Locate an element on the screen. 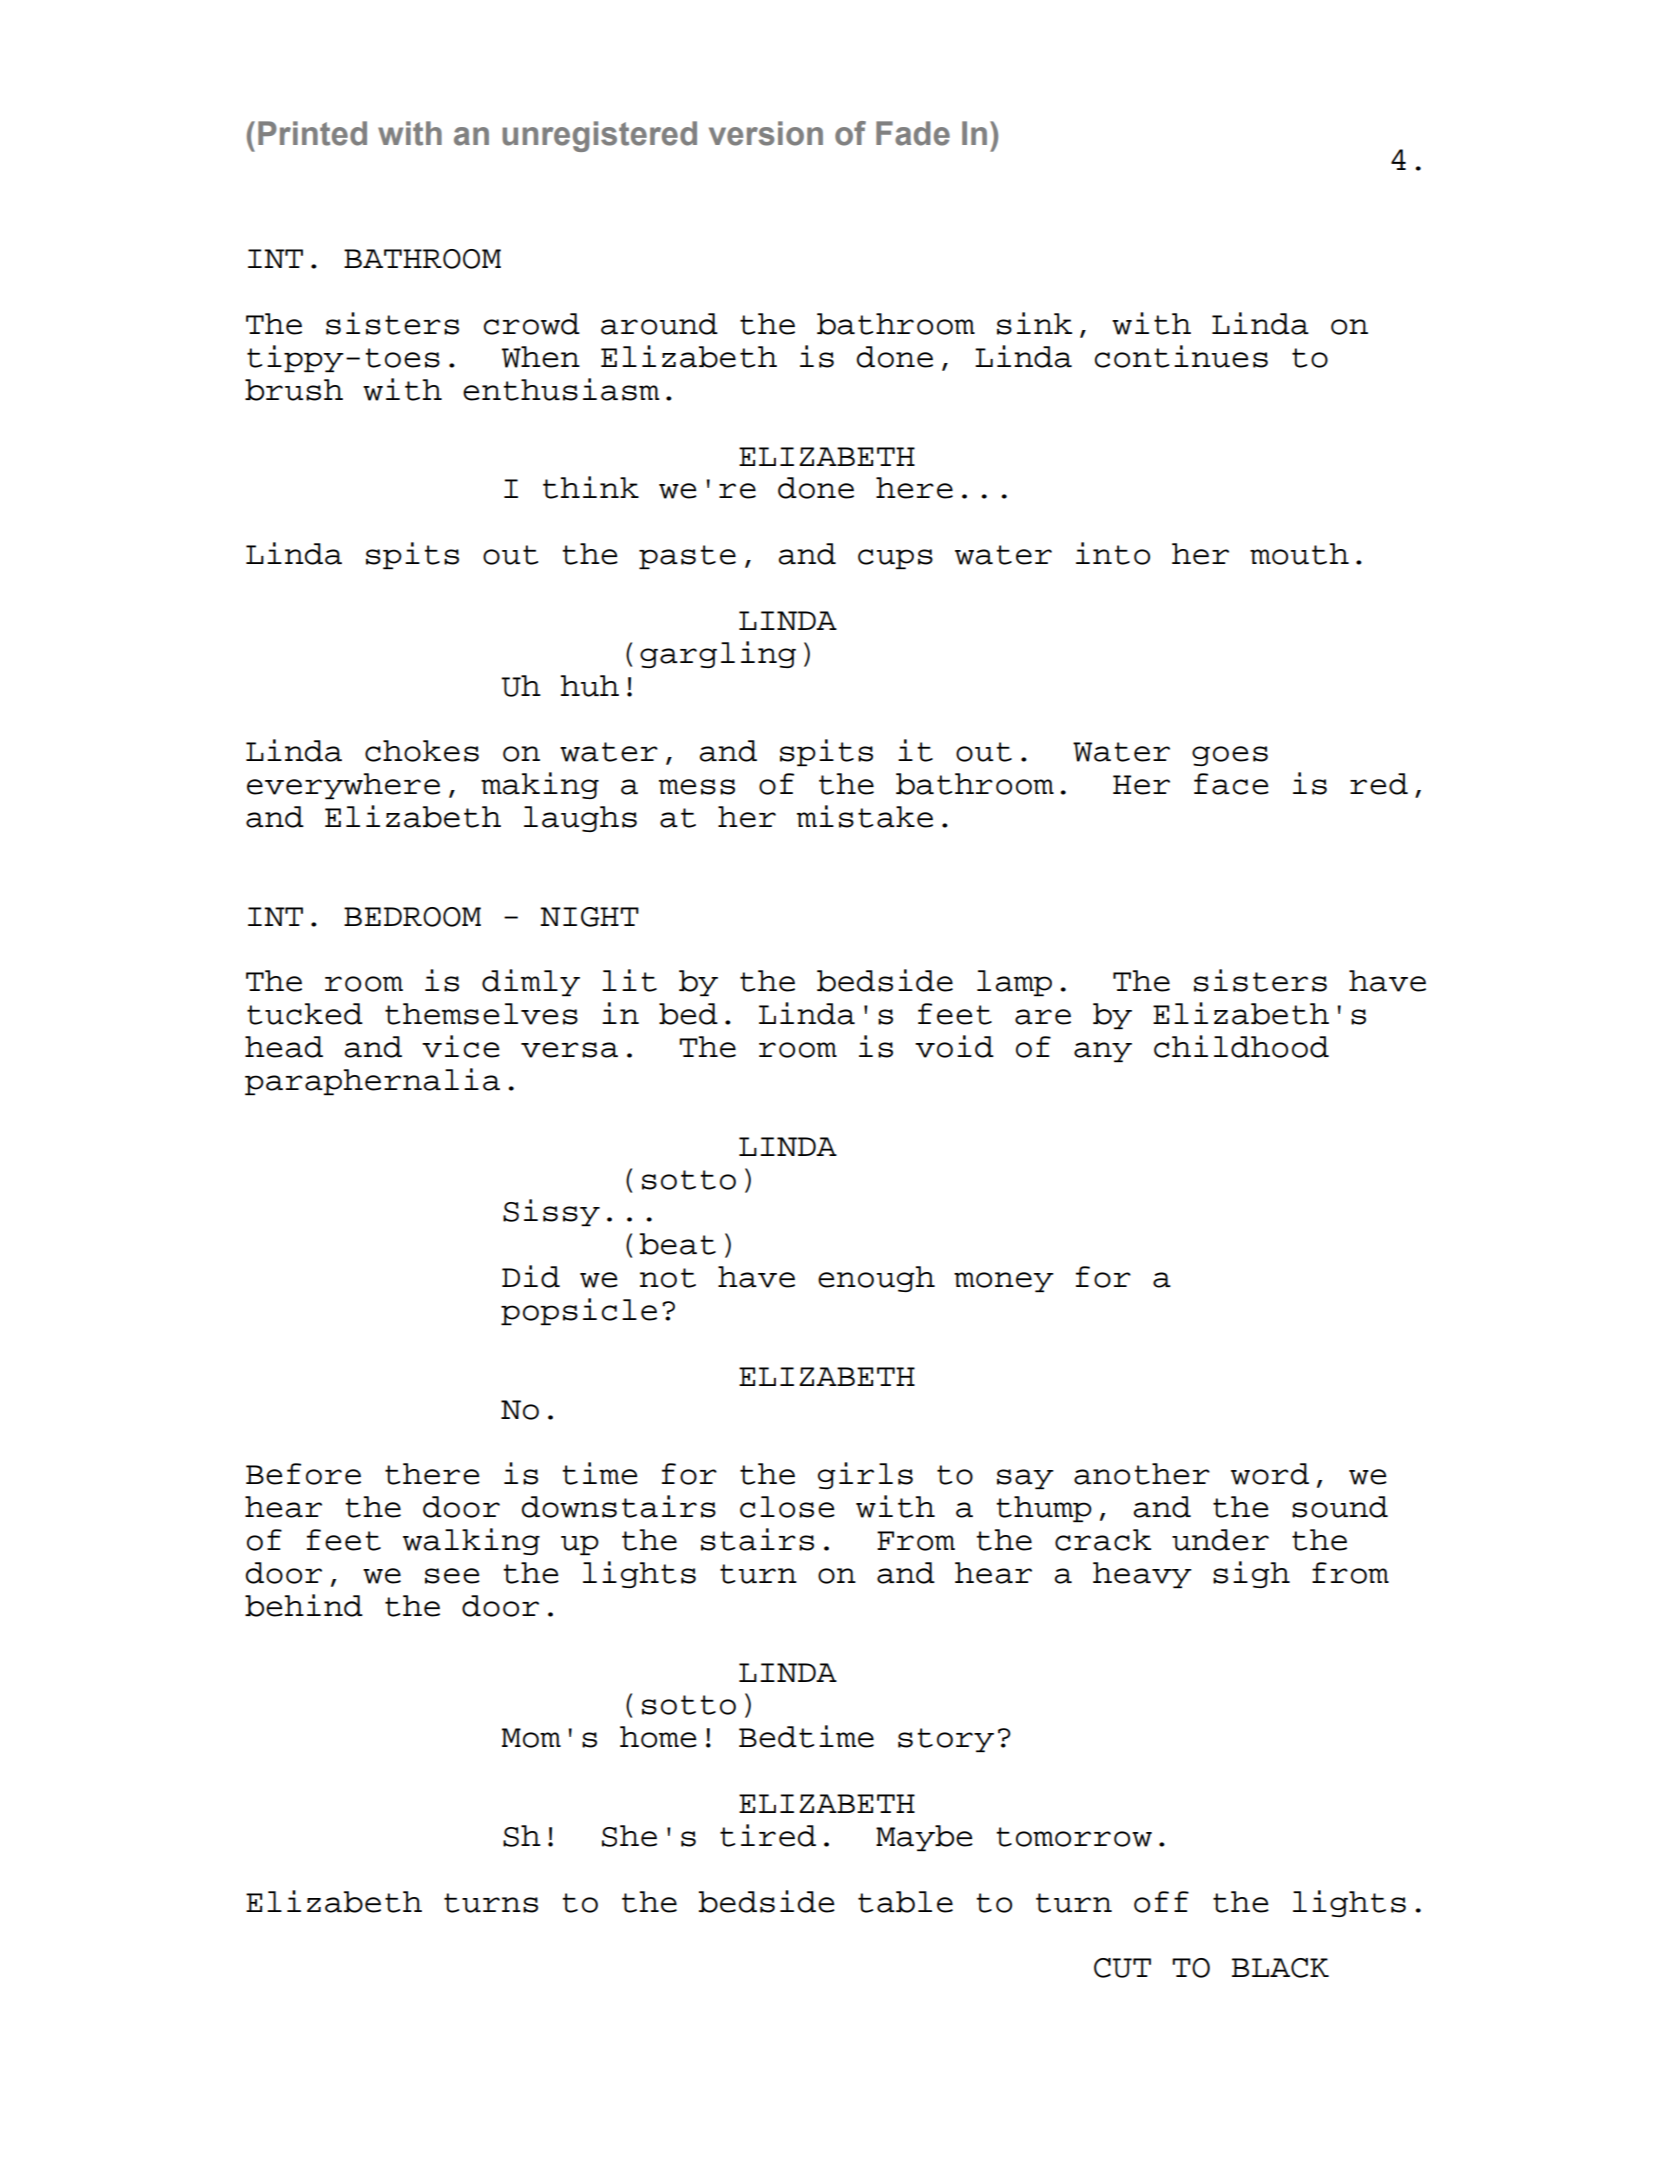  continues is located at coordinates (1181, 356).
